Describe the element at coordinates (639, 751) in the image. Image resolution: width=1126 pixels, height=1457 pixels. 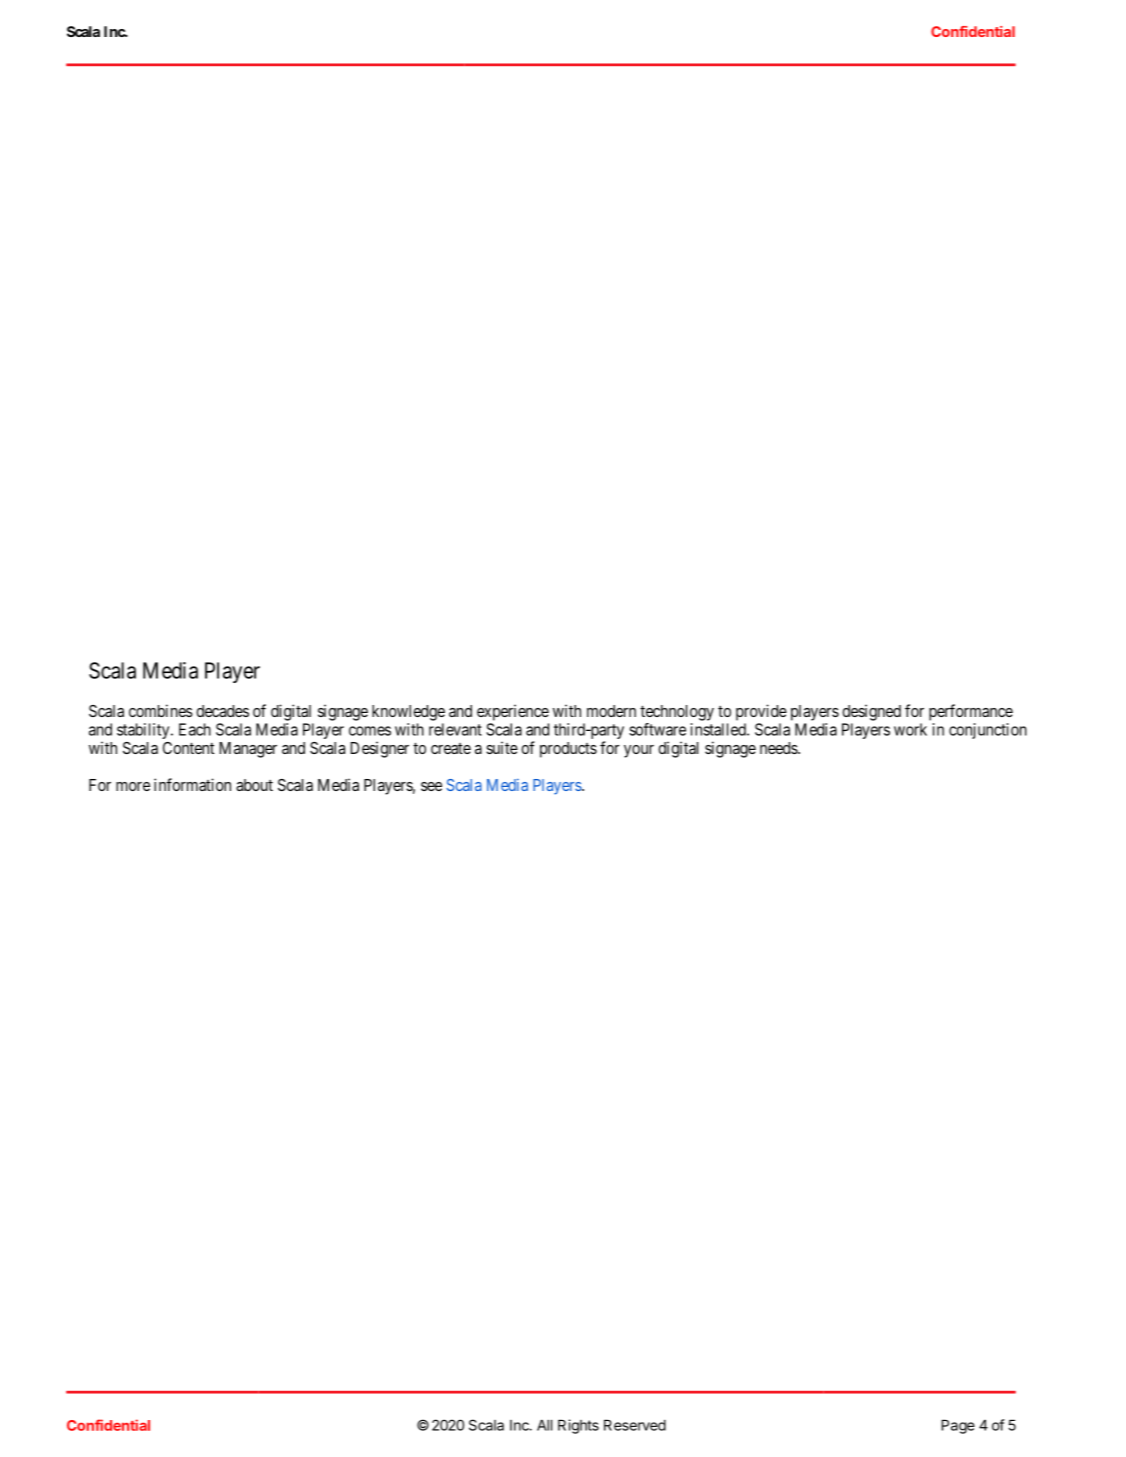
I see `your` at that location.
